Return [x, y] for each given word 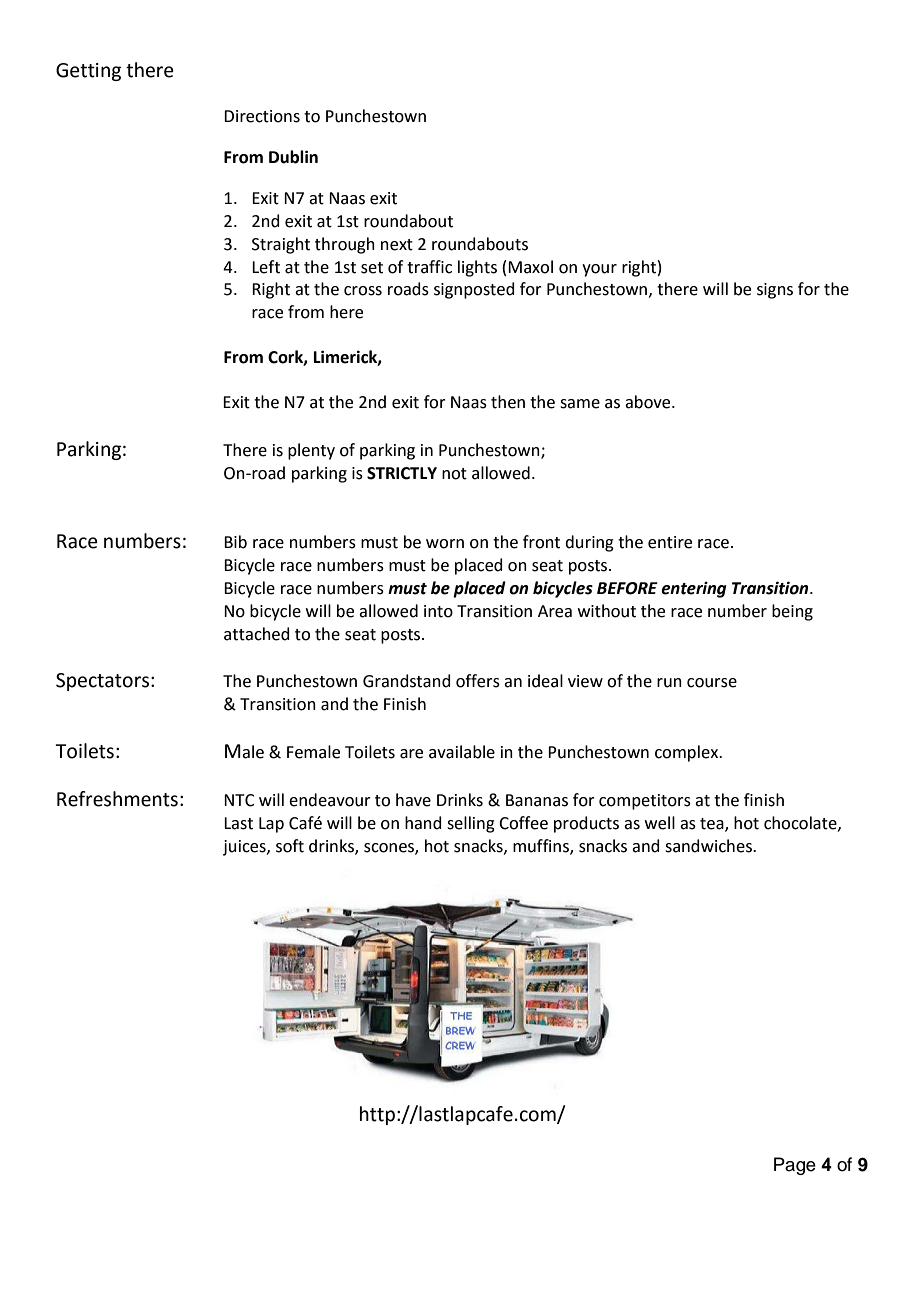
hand [423, 823]
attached [257, 634]
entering [693, 589]
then [508, 402]
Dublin [293, 157]
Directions [262, 116]
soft [290, 846]
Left [266, 267]
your [599, 270]
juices [245, 848]
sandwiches [709, 846]
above [649, 402]
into [438, 611]
